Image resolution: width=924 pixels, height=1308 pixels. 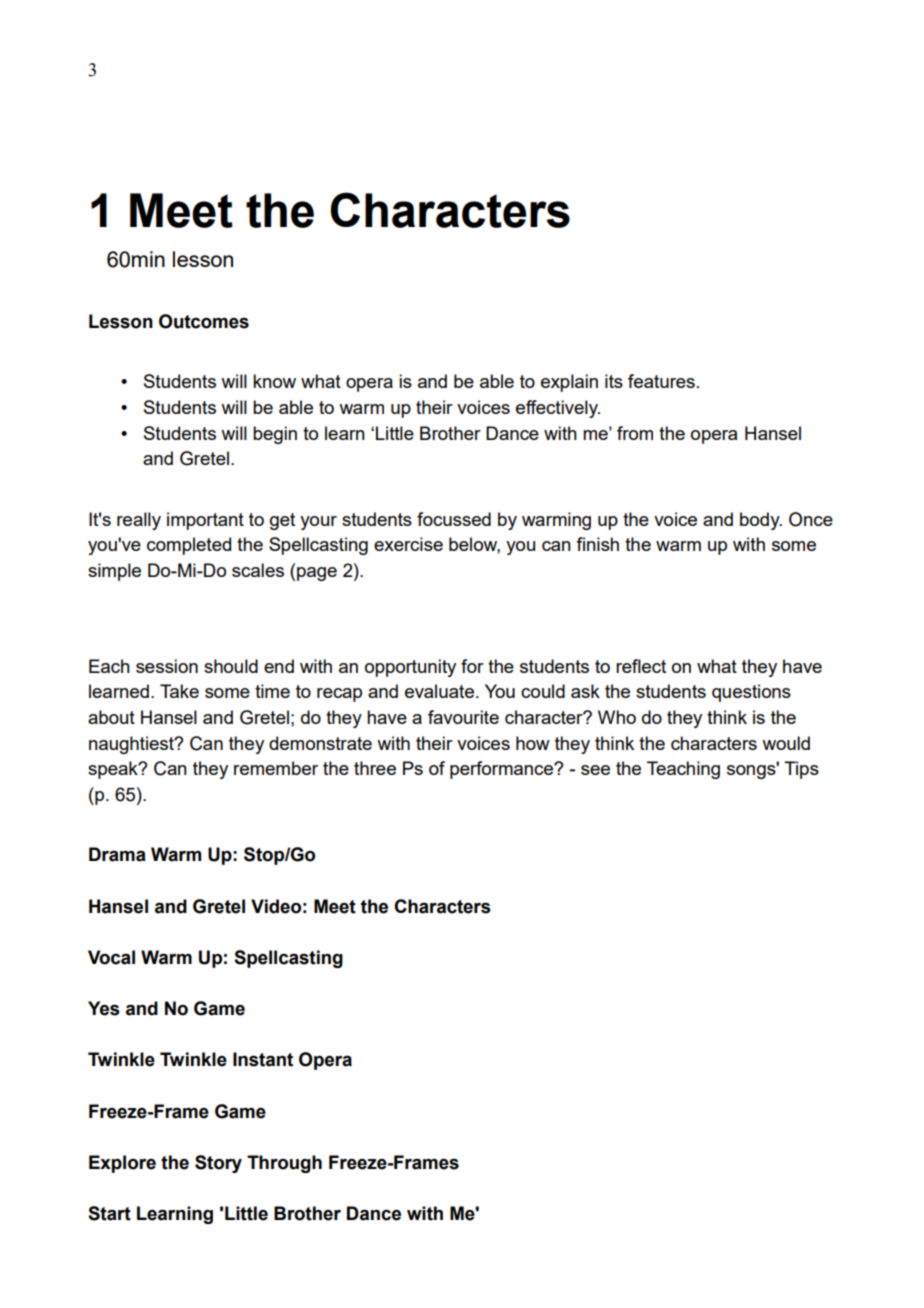 I want to click on features, so click(x=661, y=381).
